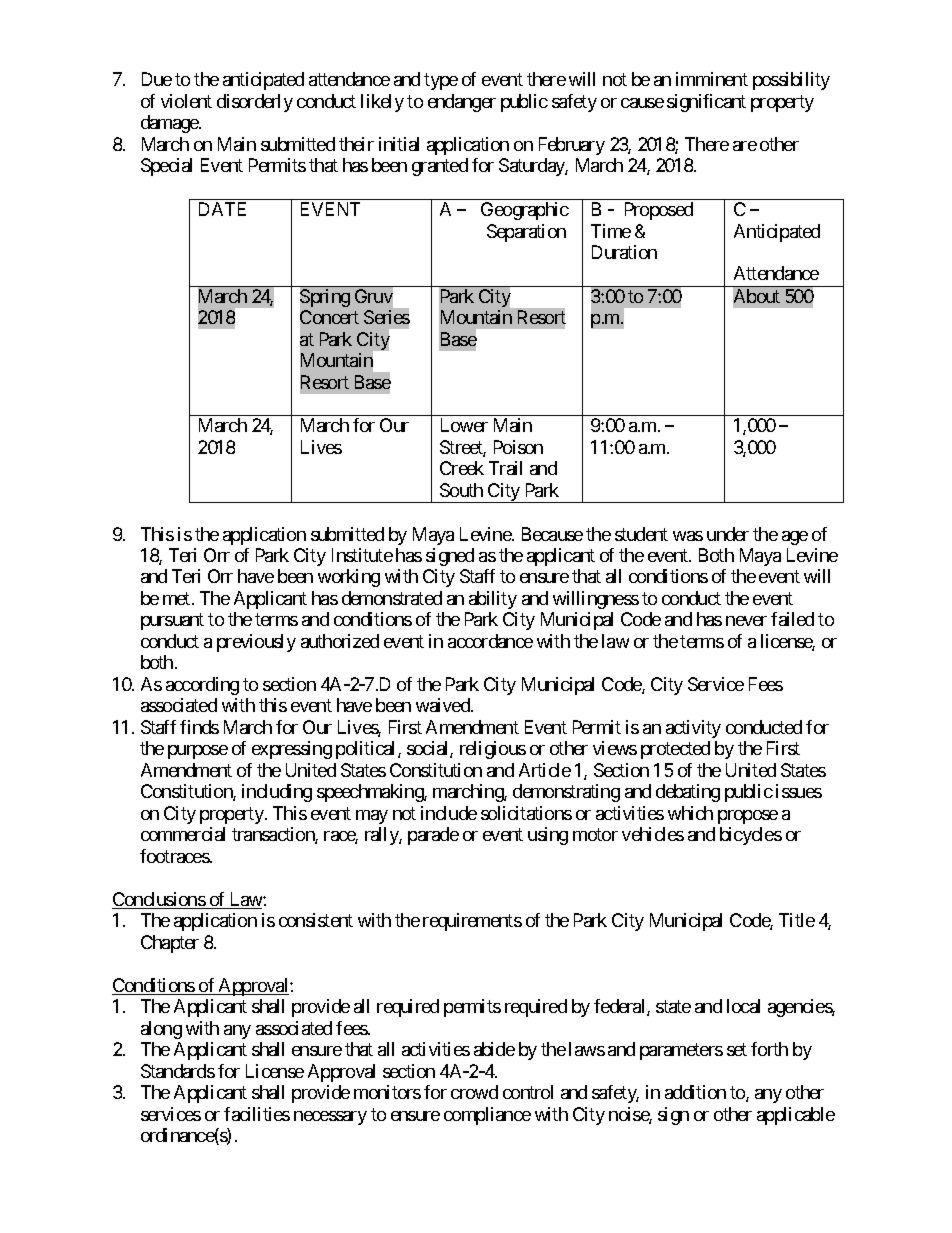  What do you see at coordinates (690, 813) in the screenshot?
I see `which` at bounding box center [690, 813].
